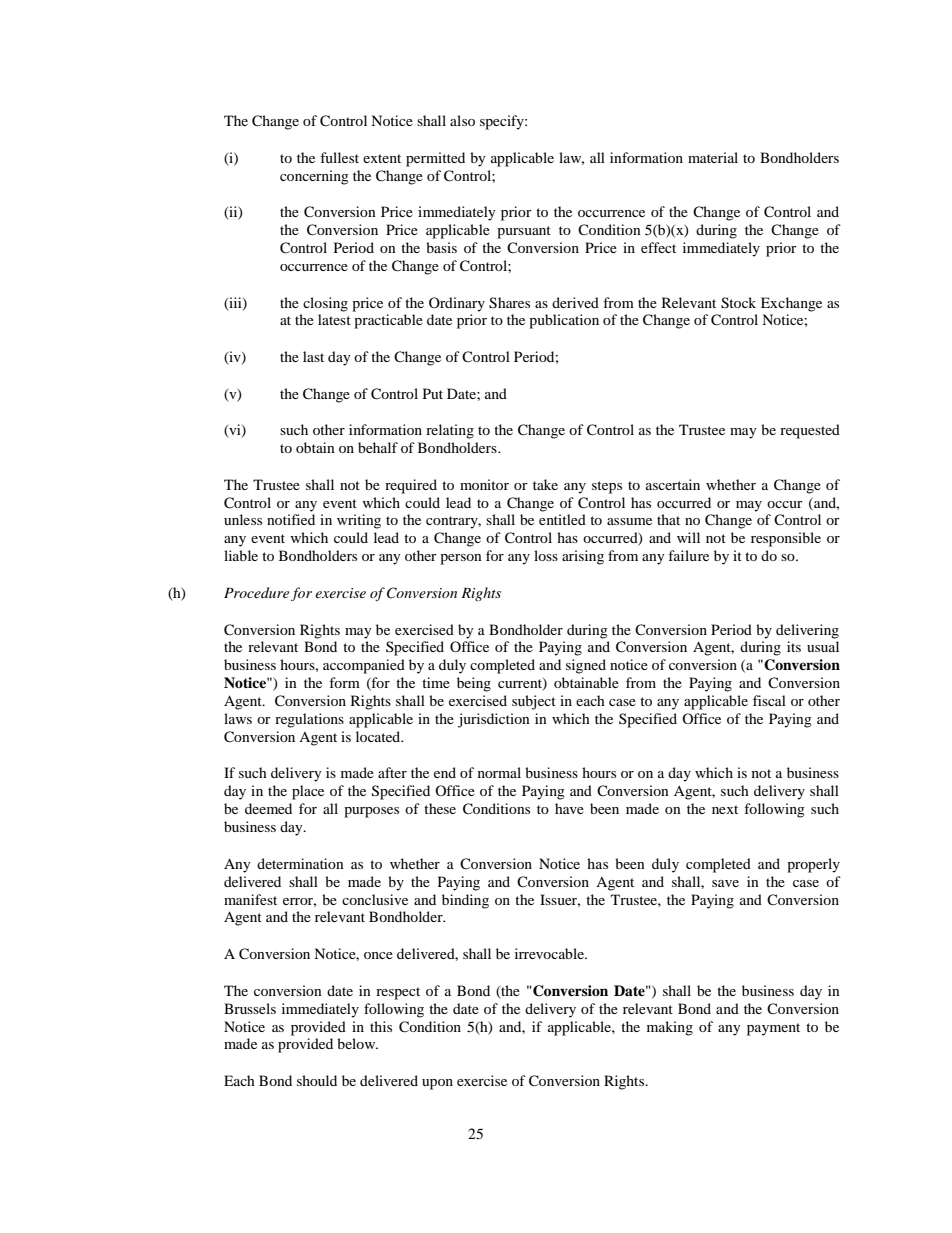 The height and width of the screenshot is (1233, 952). What do you see at coordinates (810, 431) in the screenshot?
I see `requested` at bounding box center [810, 431].
